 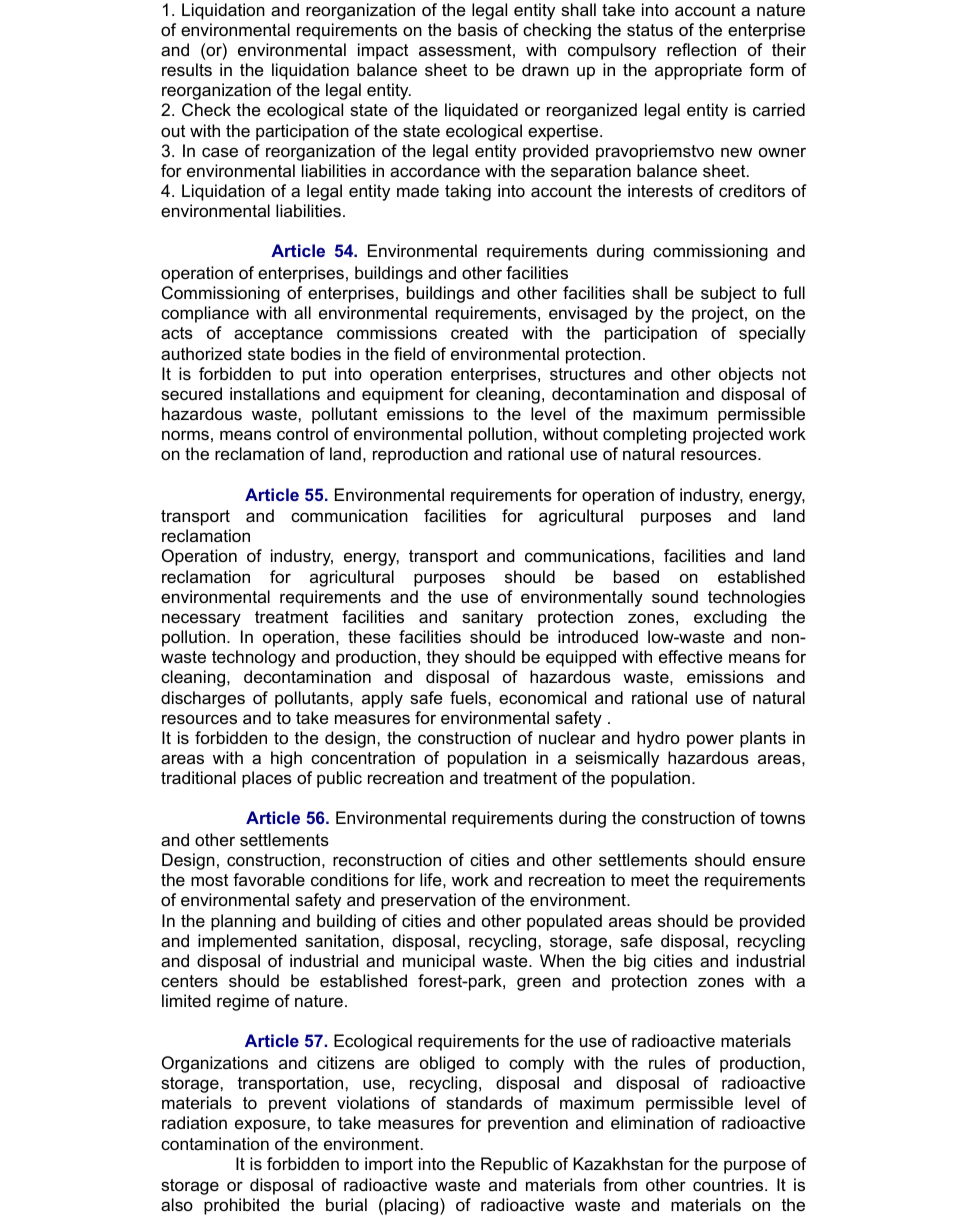 What do you see at coordinates (479, 332) in the image?
I see `created` at bounding box center [479, 332].
